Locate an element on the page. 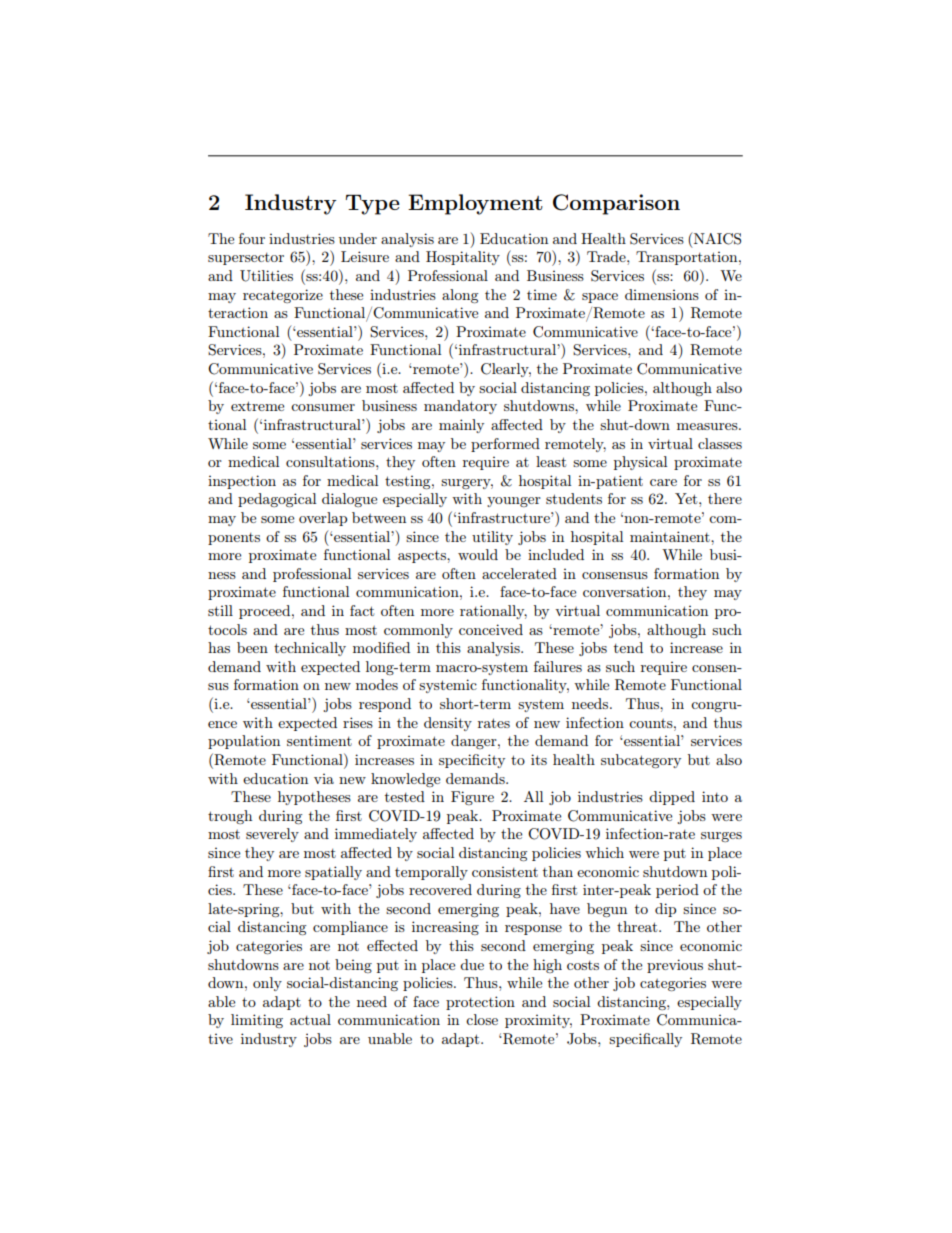 This document has height=1233, width=952. Employment is located at coordinates (475, 204).
